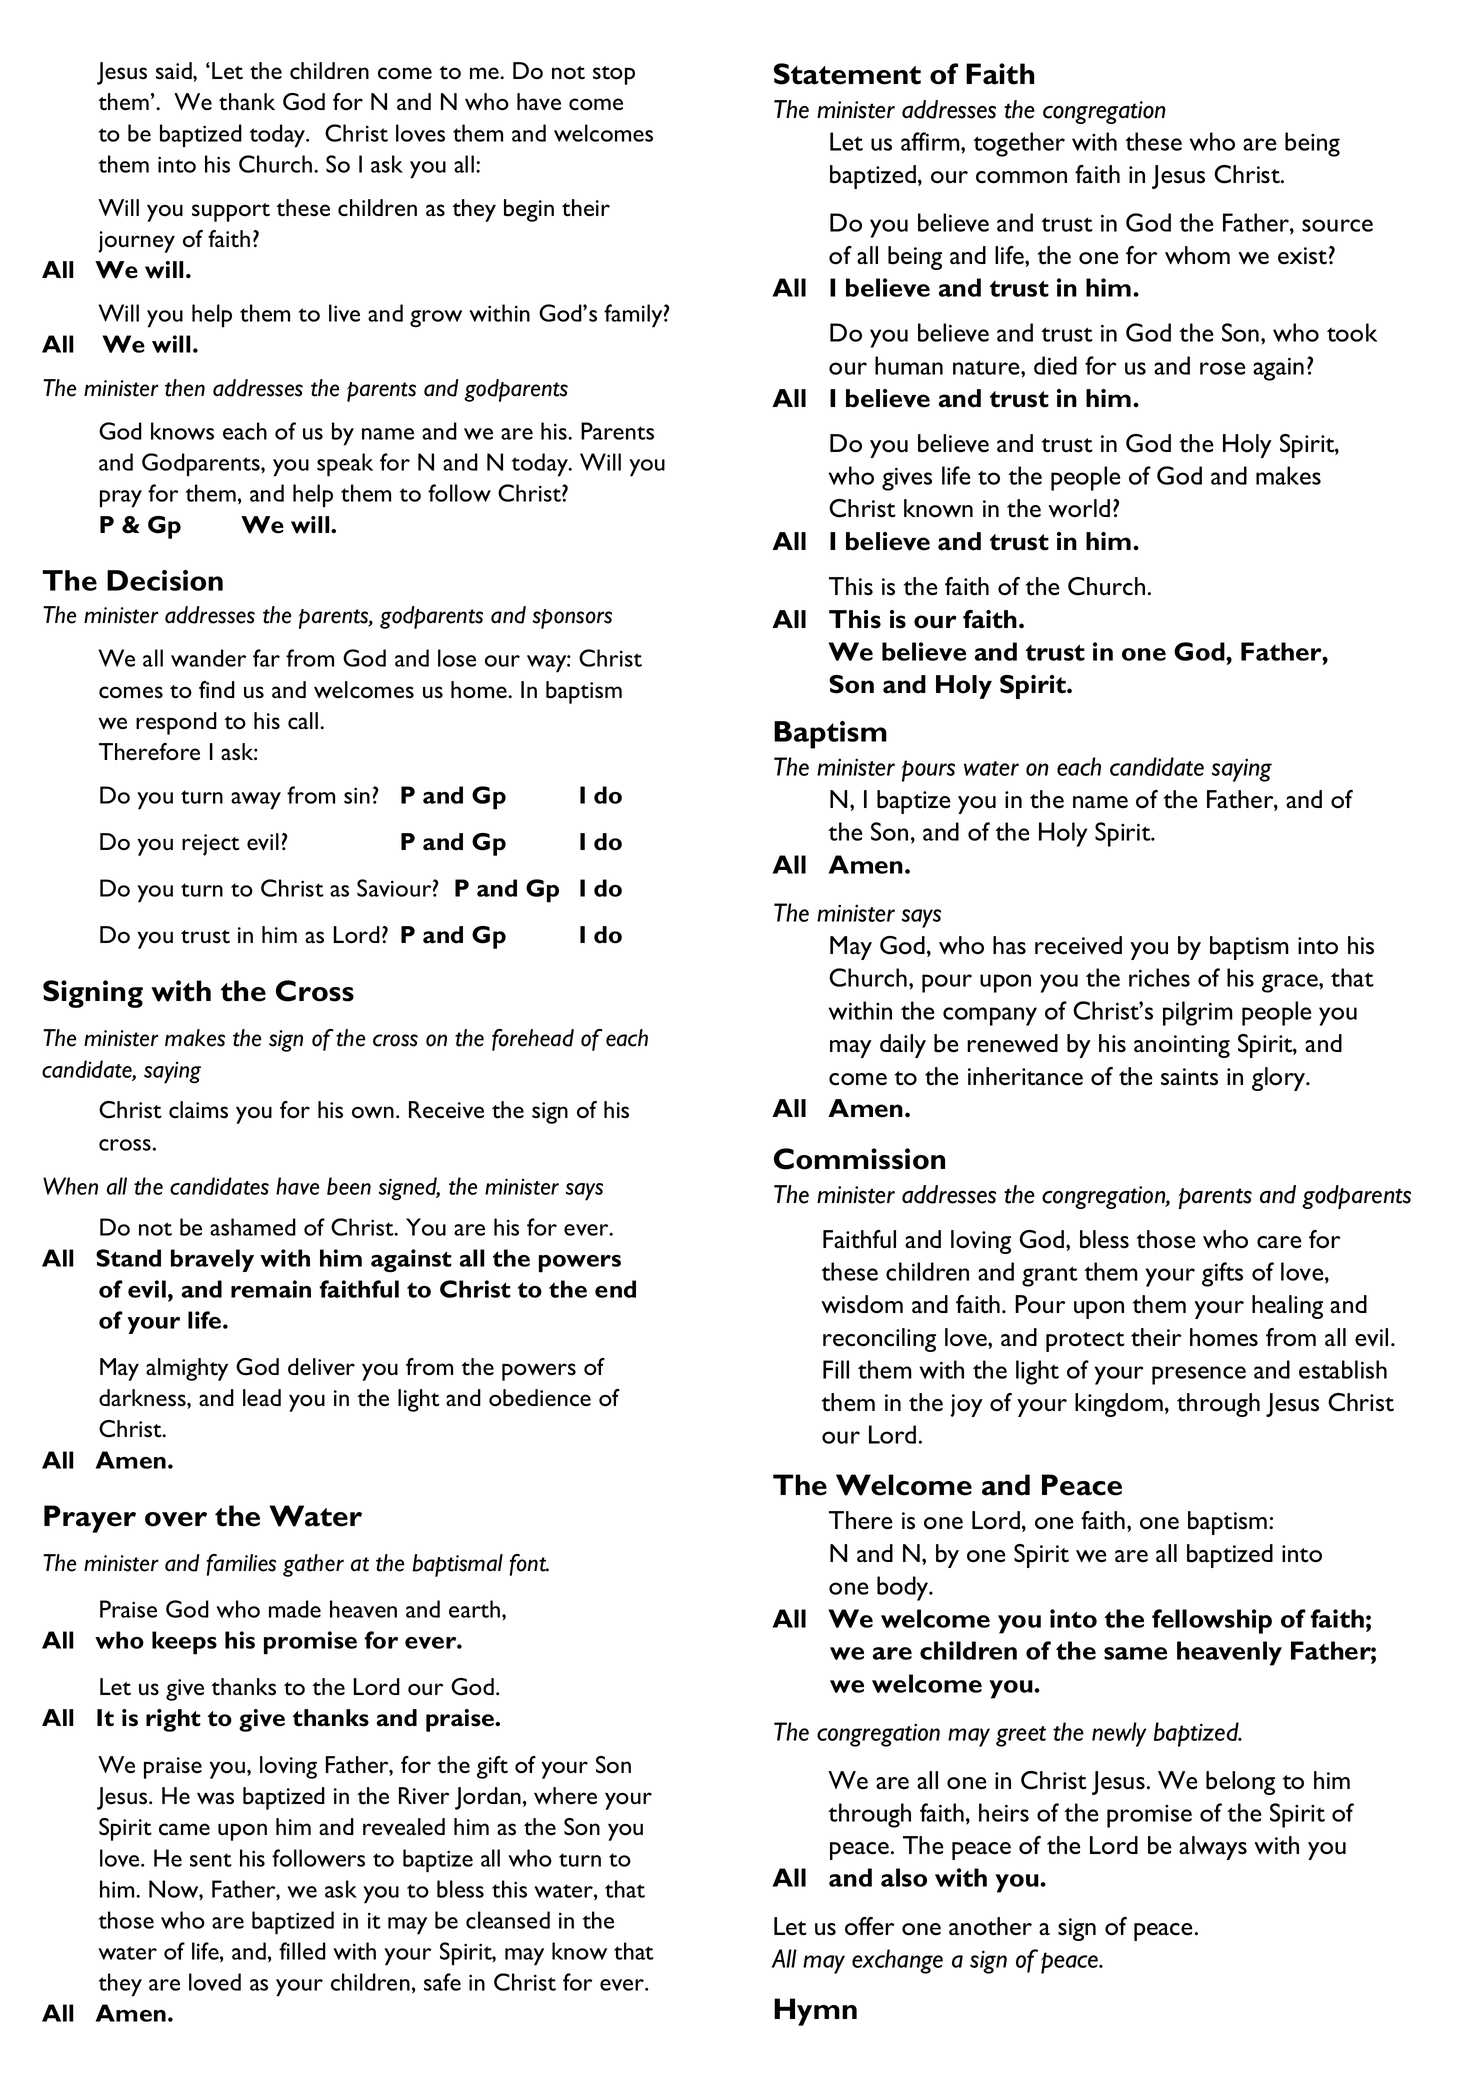 The height and width of the page is (2091, 1478). I want to click on end, so click(615, 1289).
